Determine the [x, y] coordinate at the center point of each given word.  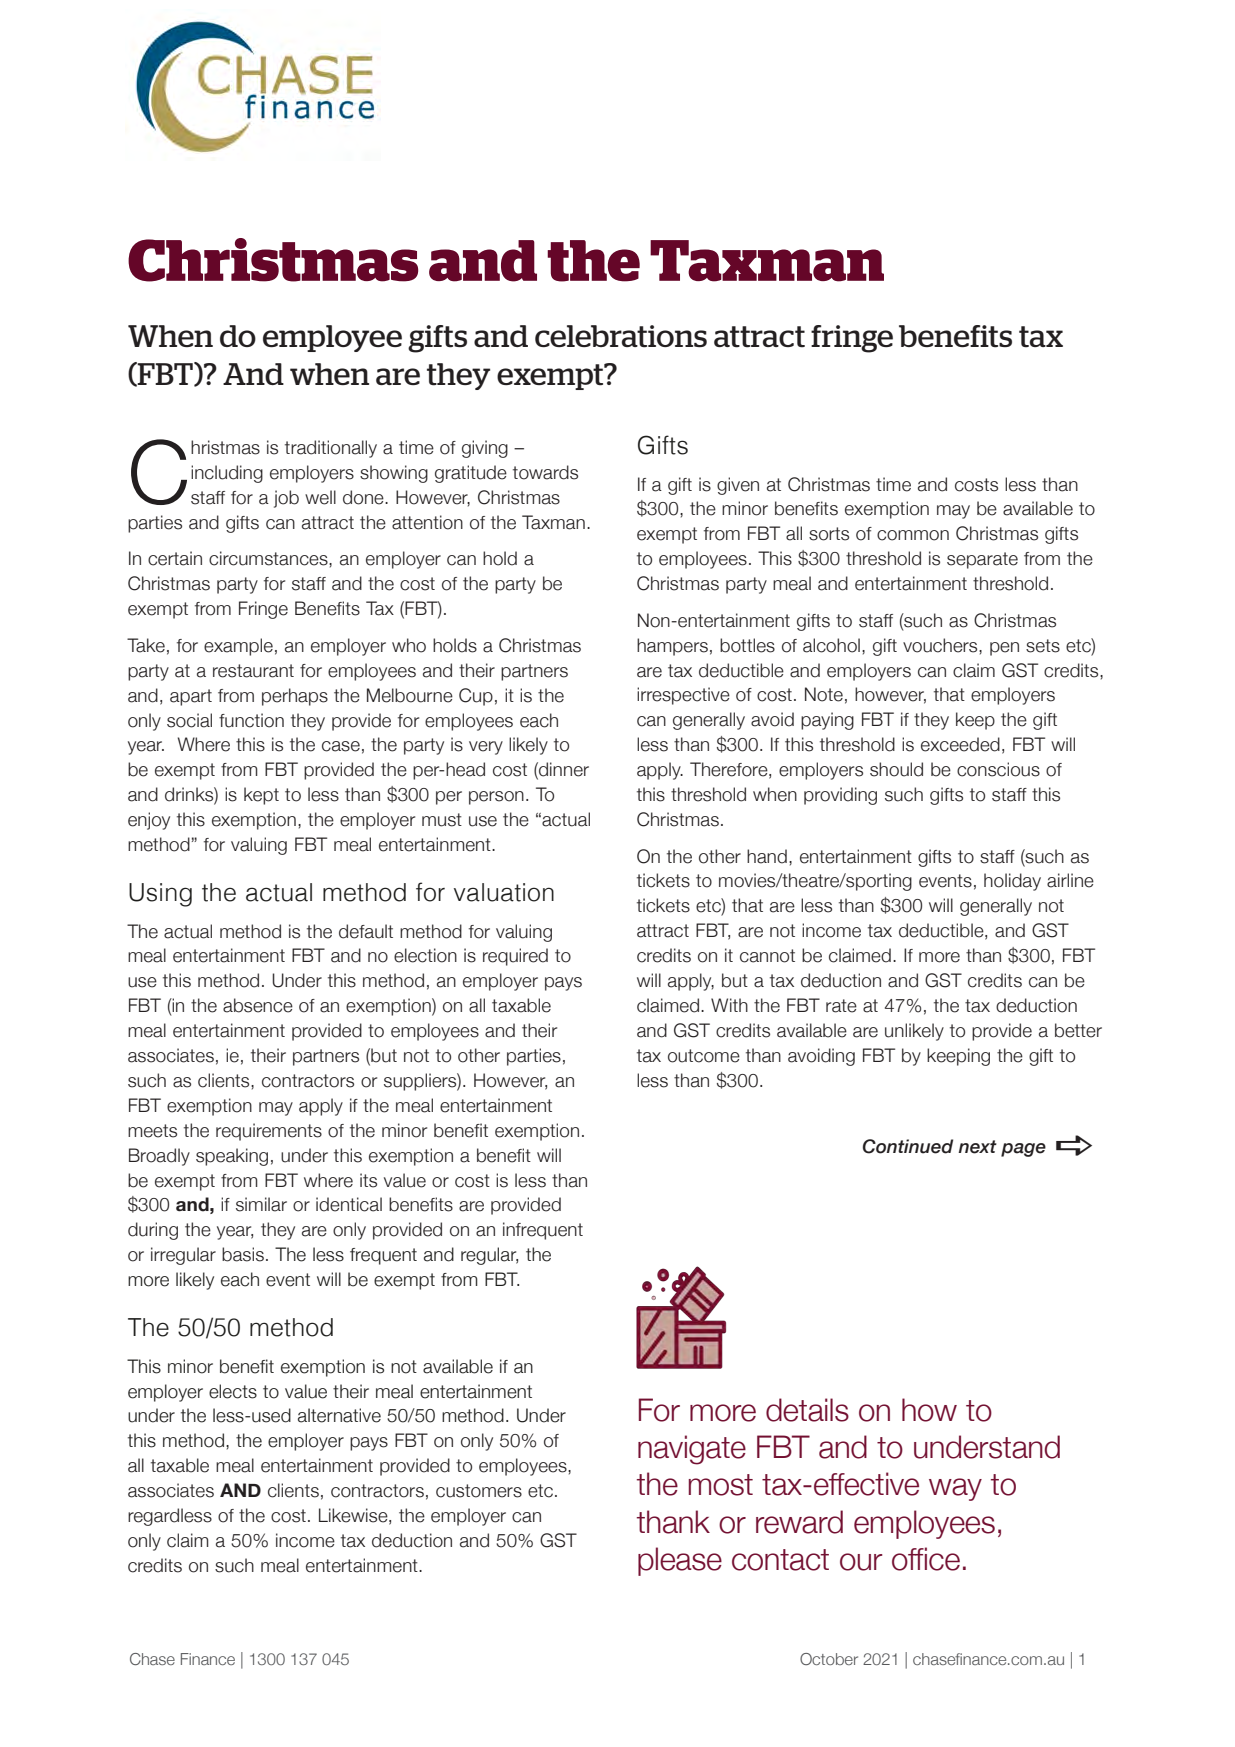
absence [258, 1005]
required [515, 957]
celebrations [621, 336]
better [1078, 1030]
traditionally [331, 449]
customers [479, 1491]
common [913, 535]
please [680, 1561]
